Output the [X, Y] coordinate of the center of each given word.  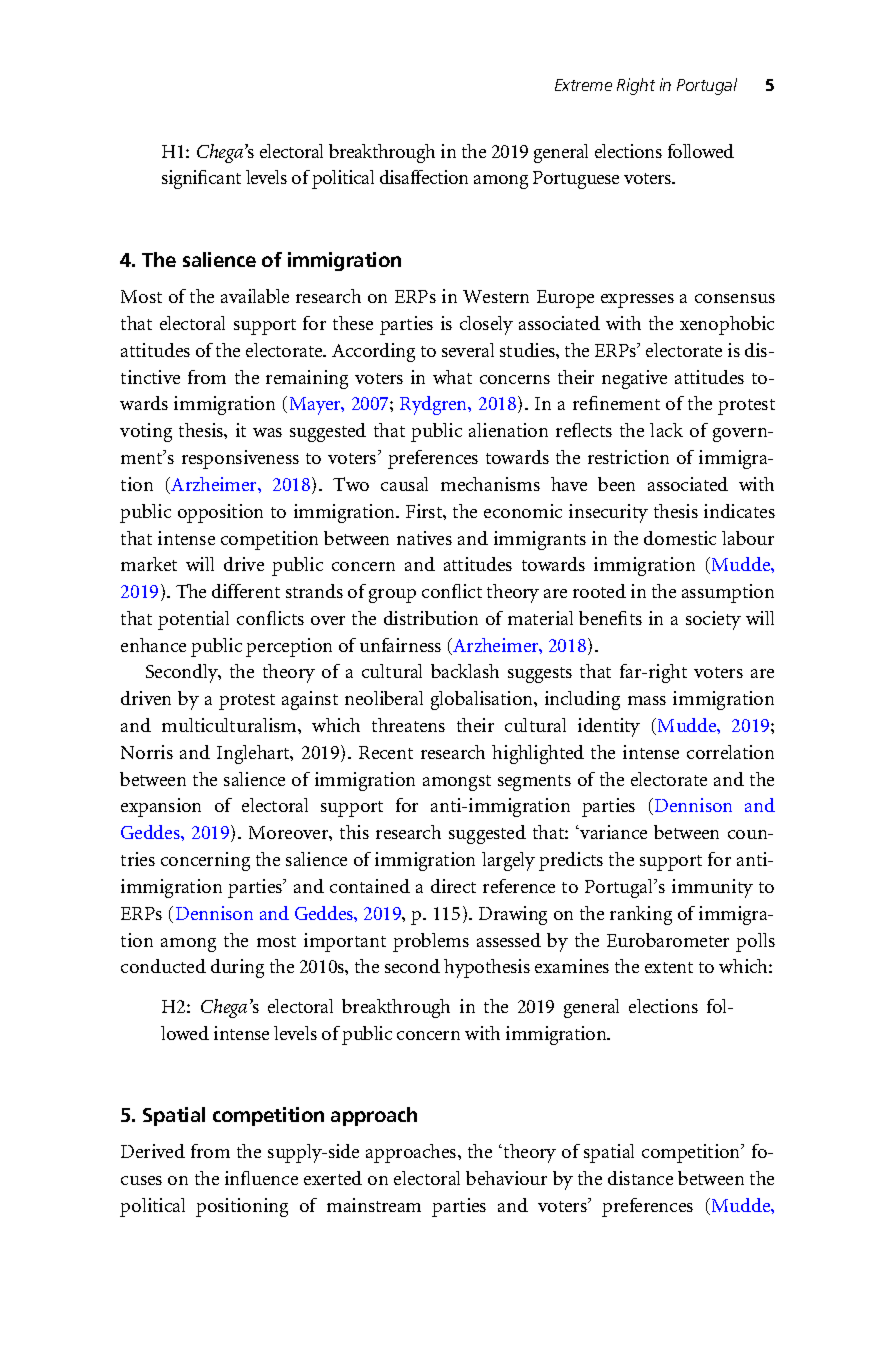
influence [261, 1178]
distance [640, 1178]
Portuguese [576, 180]
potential [193, 620]
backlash [465, 671]
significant [201, 179]
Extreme [583, 85]
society [713, 620]
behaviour [506, 1178]
